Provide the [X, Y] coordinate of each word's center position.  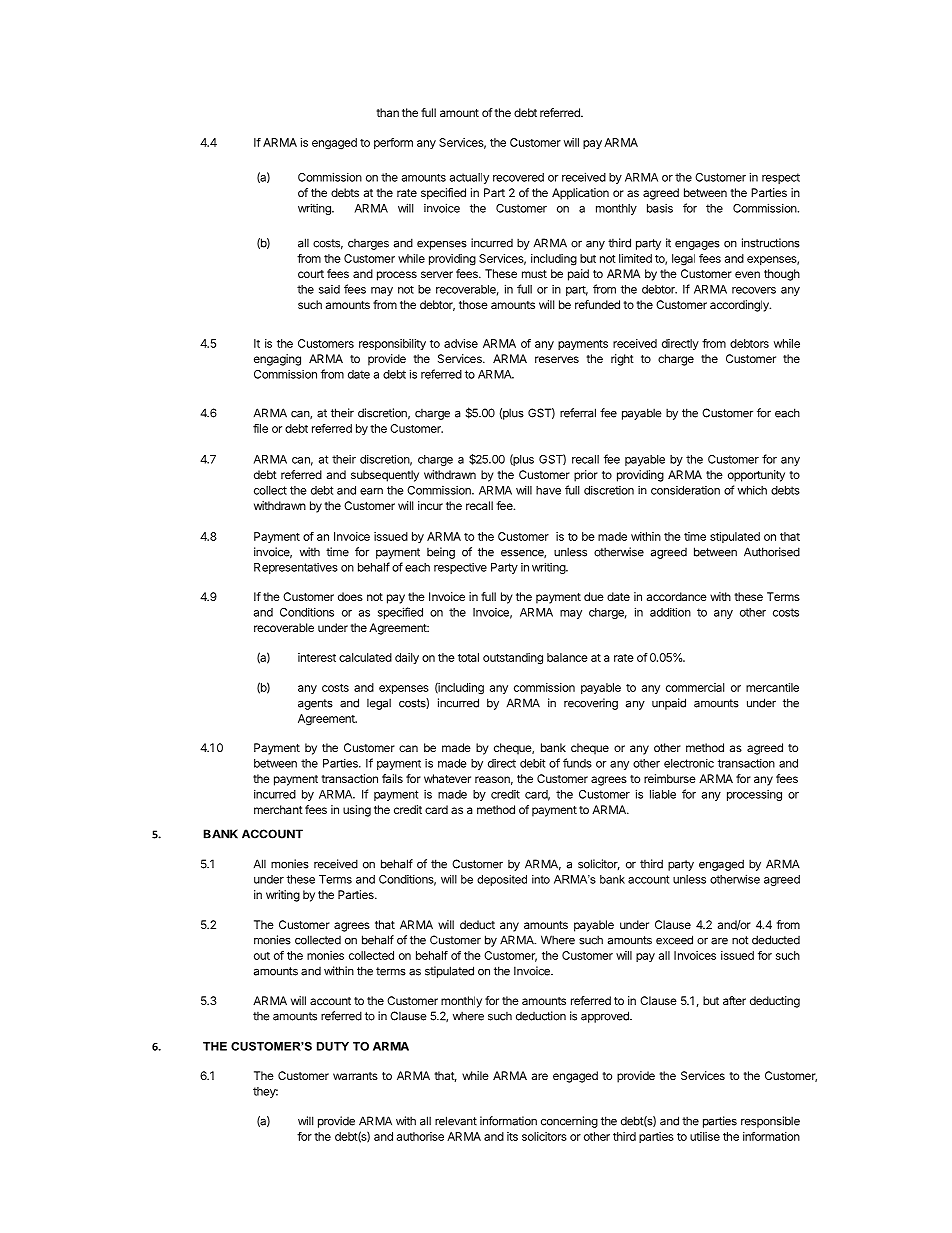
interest [317, 657]
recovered [518, 177]
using [357, 811]
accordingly [740, 306]
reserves [557, 359]
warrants [355, 1076]
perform [393, 143]
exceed [674, 940]
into [541, 879]
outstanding [513, 659]
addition [670, 612]
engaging [277, 360]
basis [660, 208]
